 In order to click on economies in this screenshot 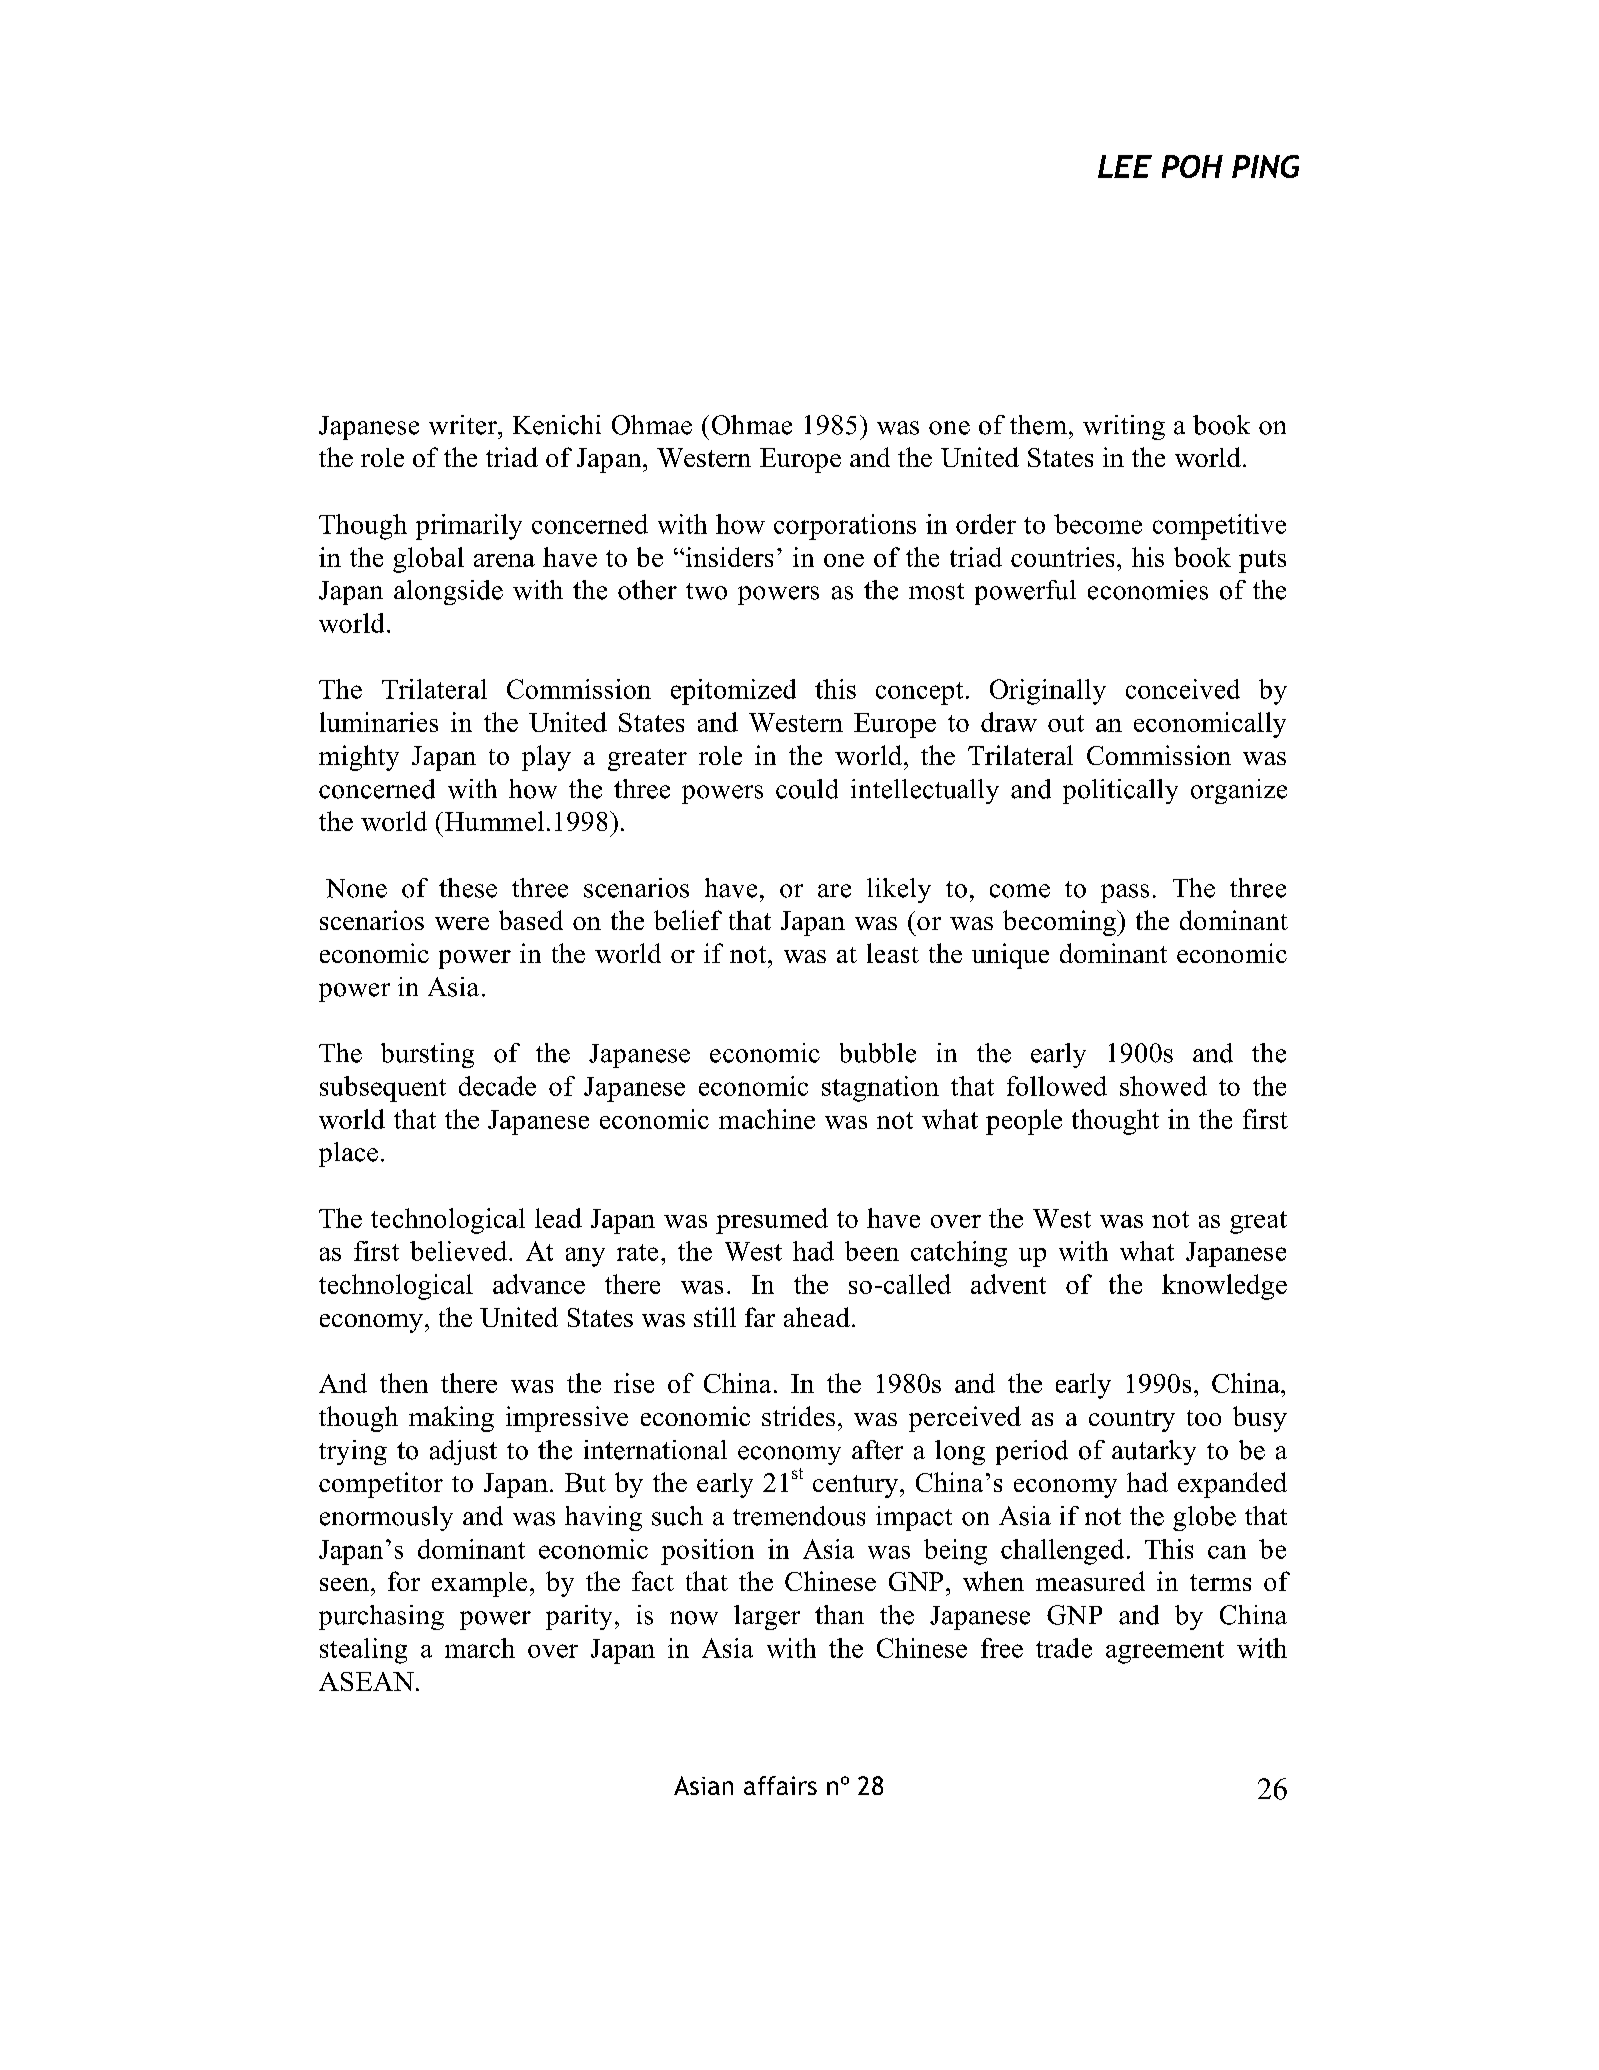, I will do `click(1148, 590)`.
